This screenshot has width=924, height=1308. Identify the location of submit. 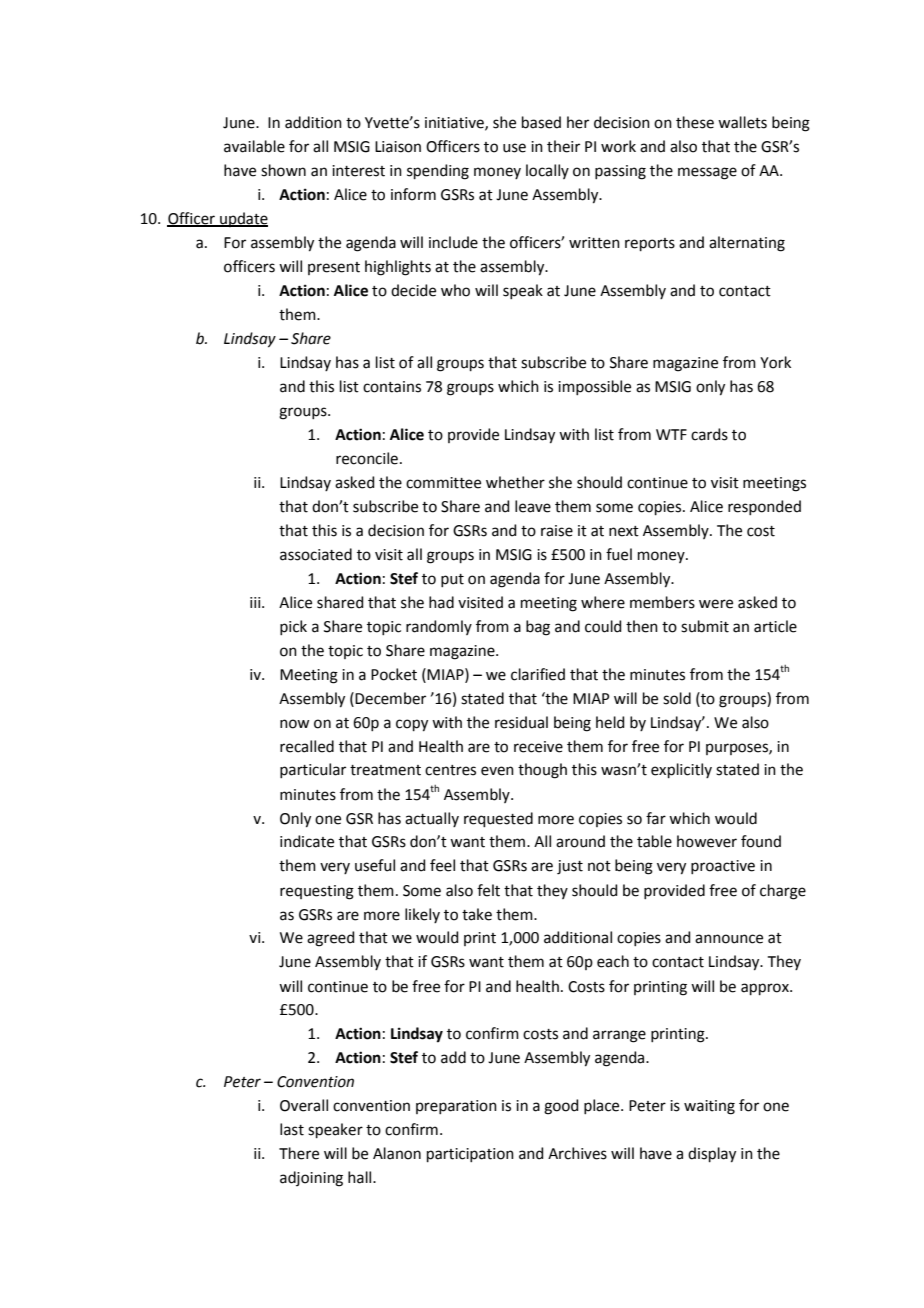
(705, 626).
